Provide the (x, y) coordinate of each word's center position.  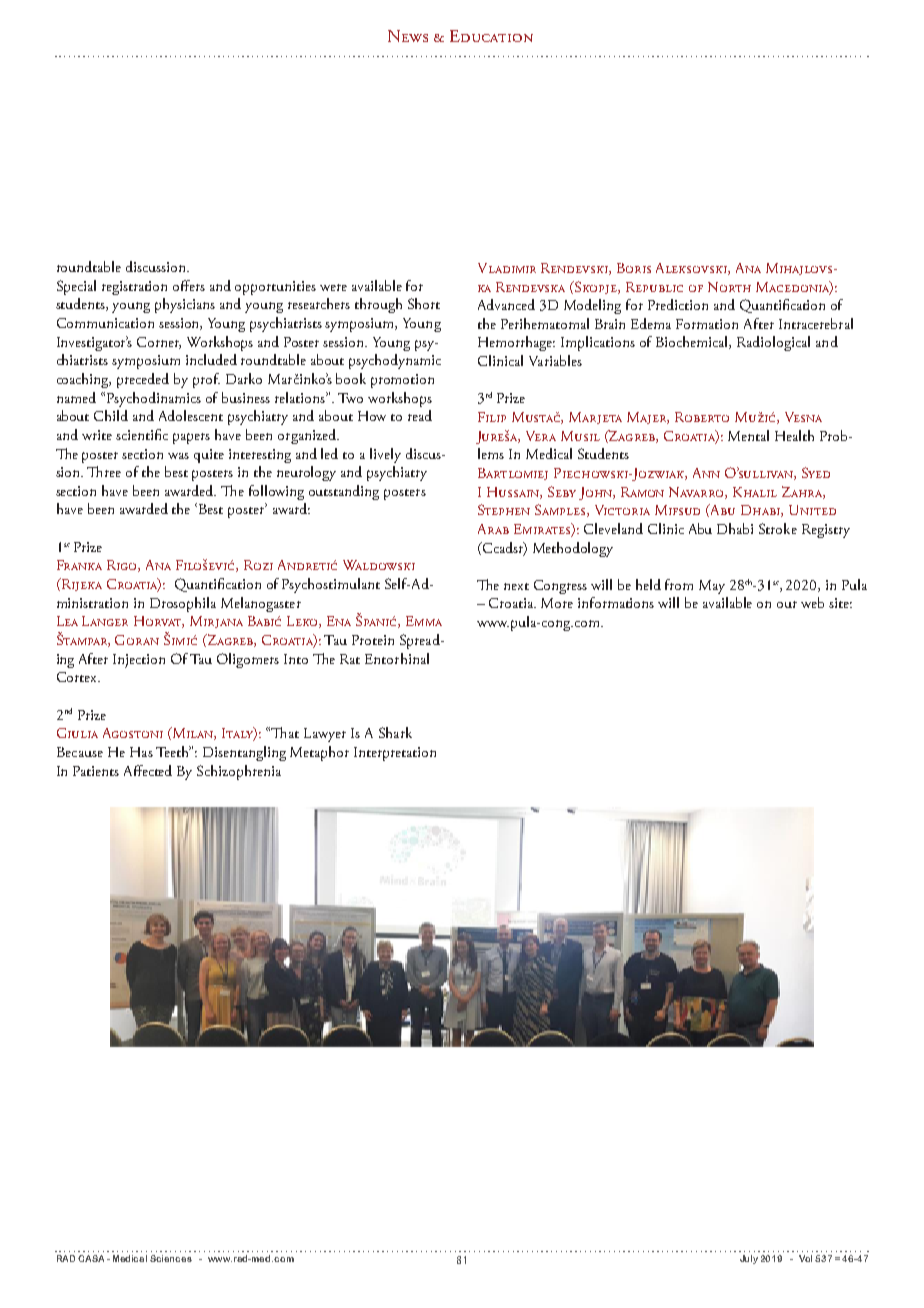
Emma (424, 621)
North (729, 287)
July (749, 1259)
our (787, 604)
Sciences (171, 1258)
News (408, 36)
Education (491, 36)
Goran (137, 640)
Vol (805, 1258)
